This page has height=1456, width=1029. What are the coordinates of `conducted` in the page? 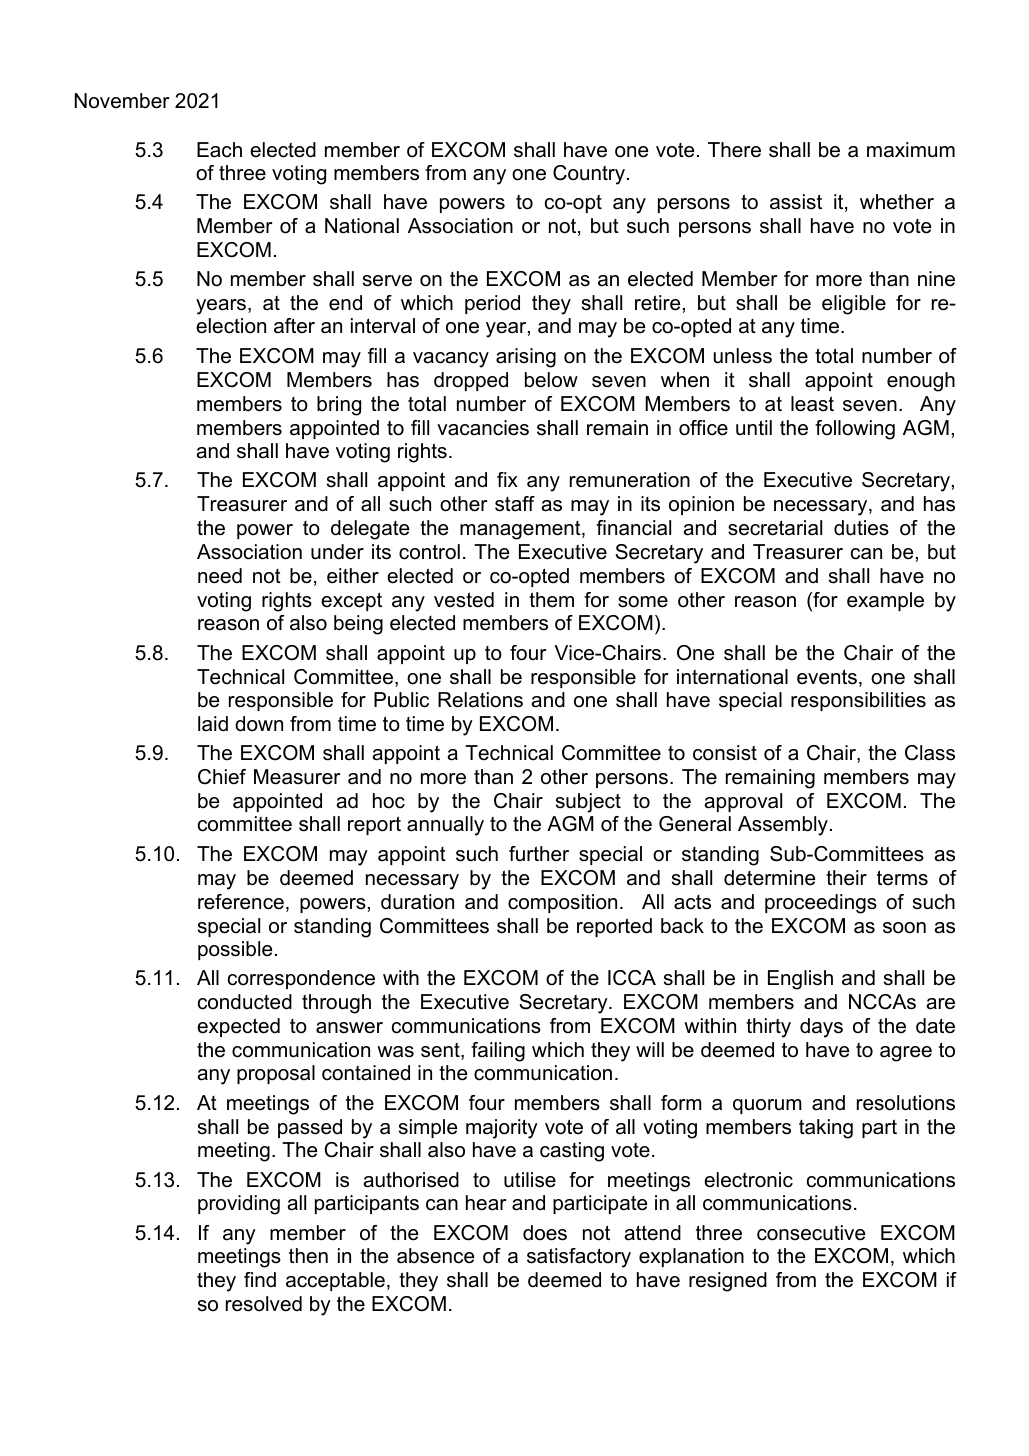 It's located at (245, 1002).
